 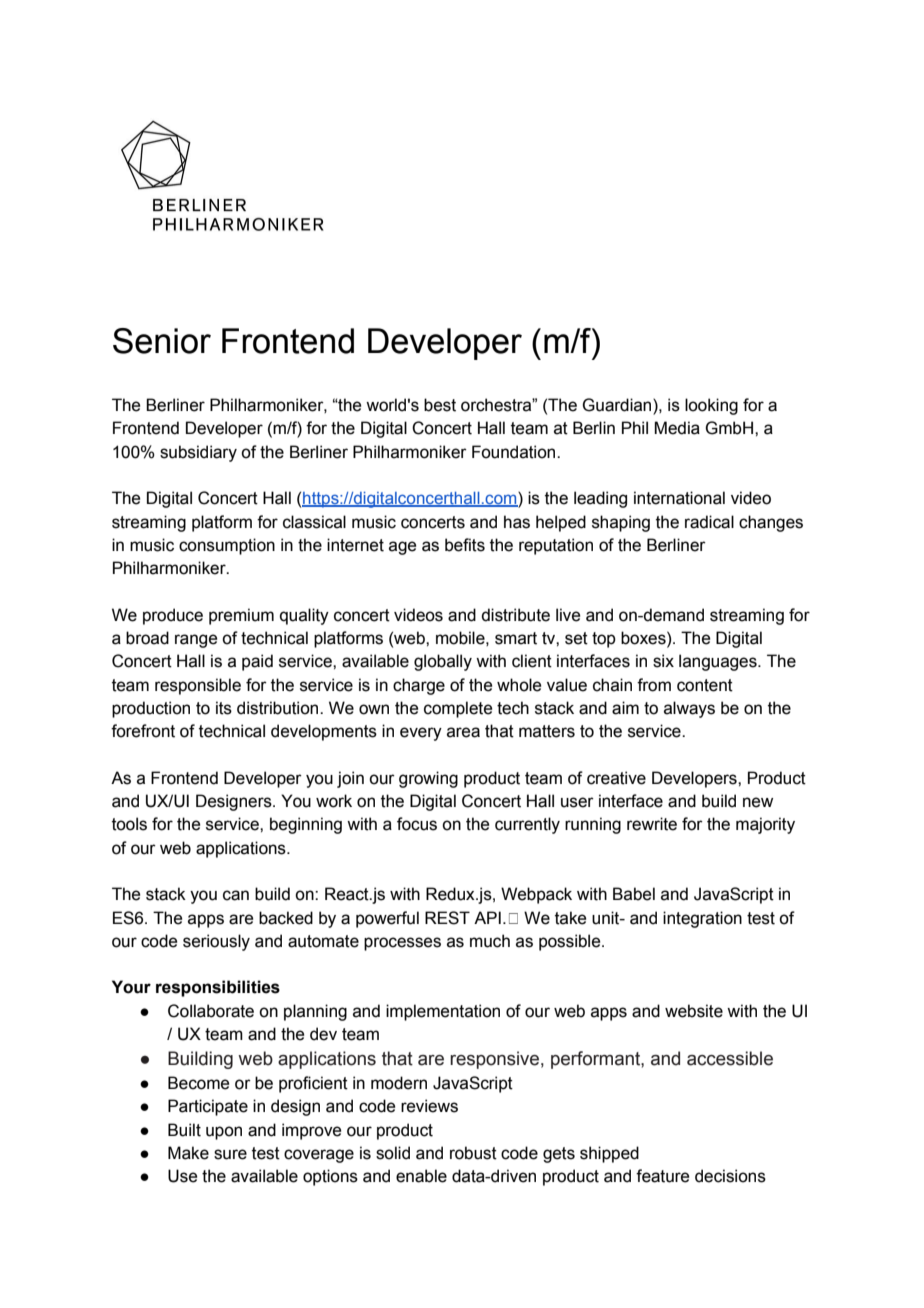 I want to click on range, so click(x=196, y=641).
